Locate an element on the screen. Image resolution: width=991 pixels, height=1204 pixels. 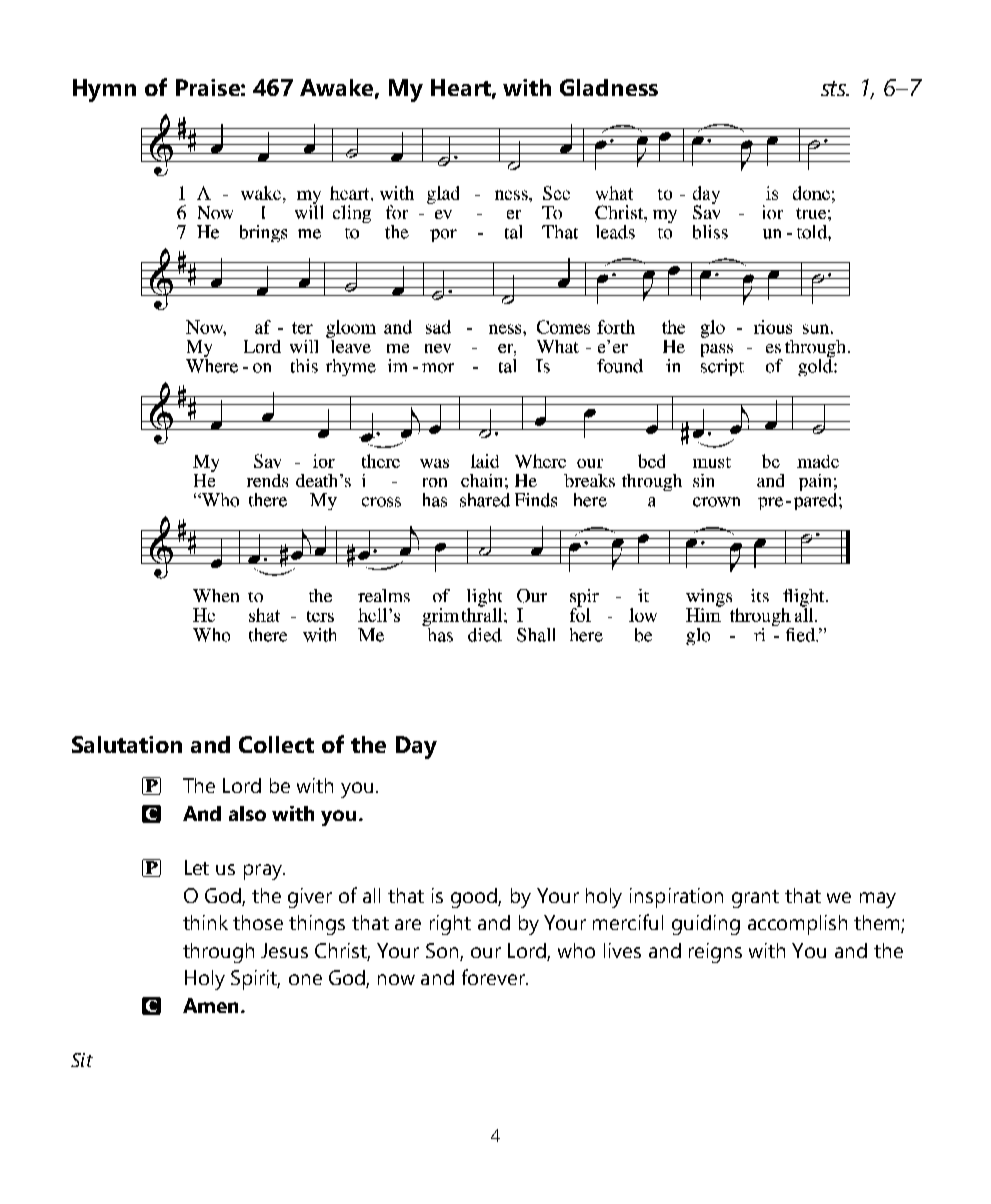
right is located at coordinates (450, 925).
